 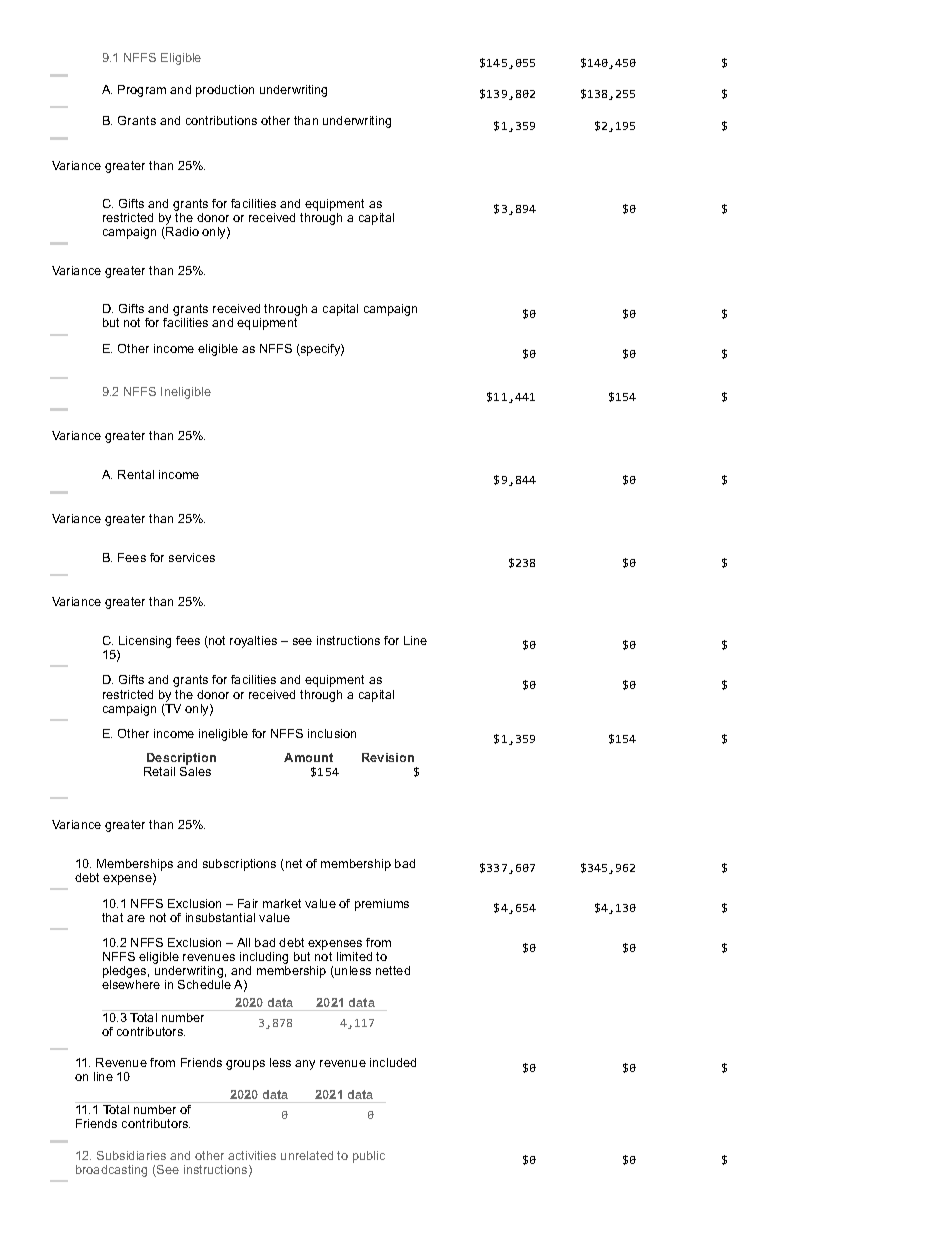 I want to click on royalties, so click(x=253, y=642).
